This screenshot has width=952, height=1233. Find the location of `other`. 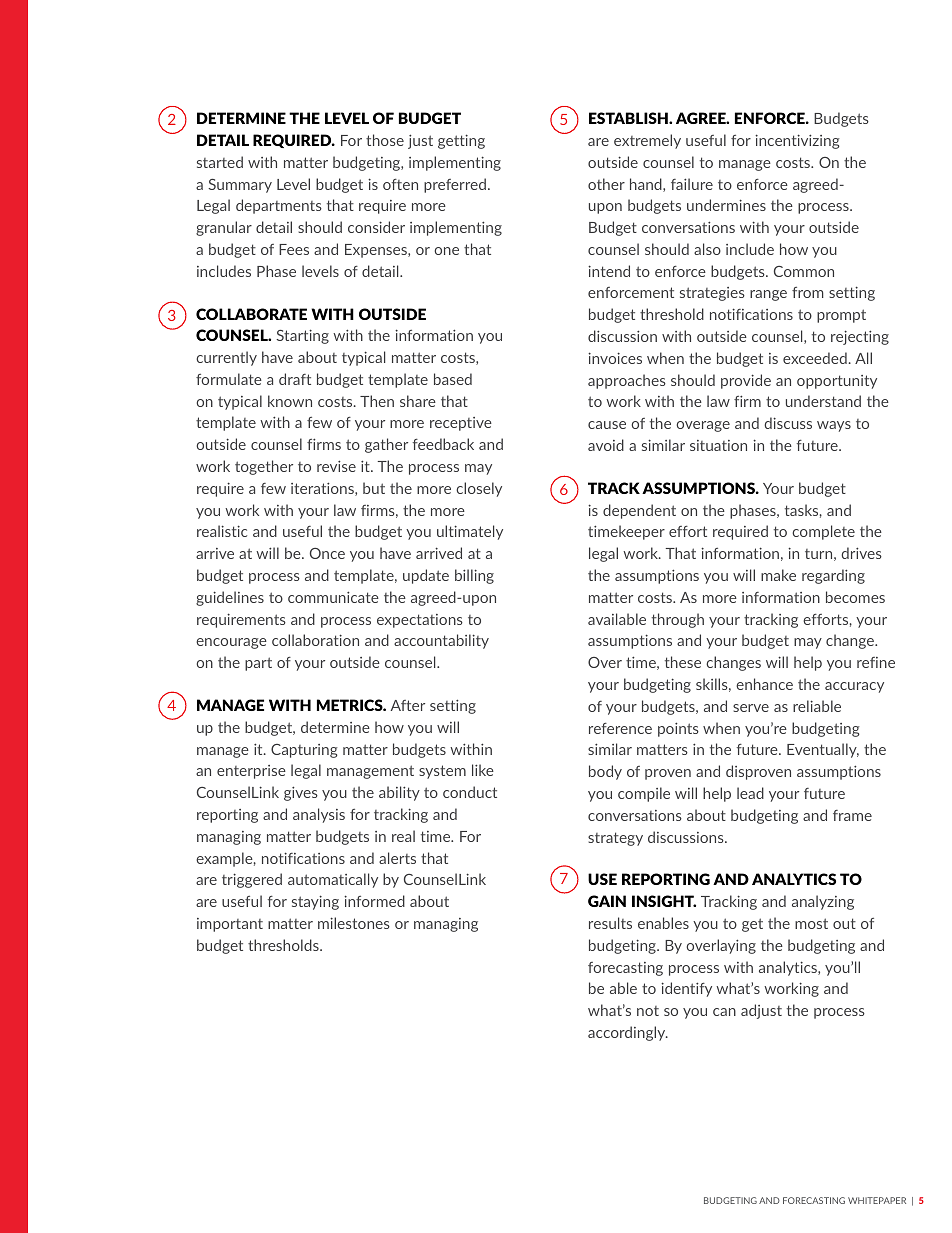

other is located at coordinates (606, 184).
